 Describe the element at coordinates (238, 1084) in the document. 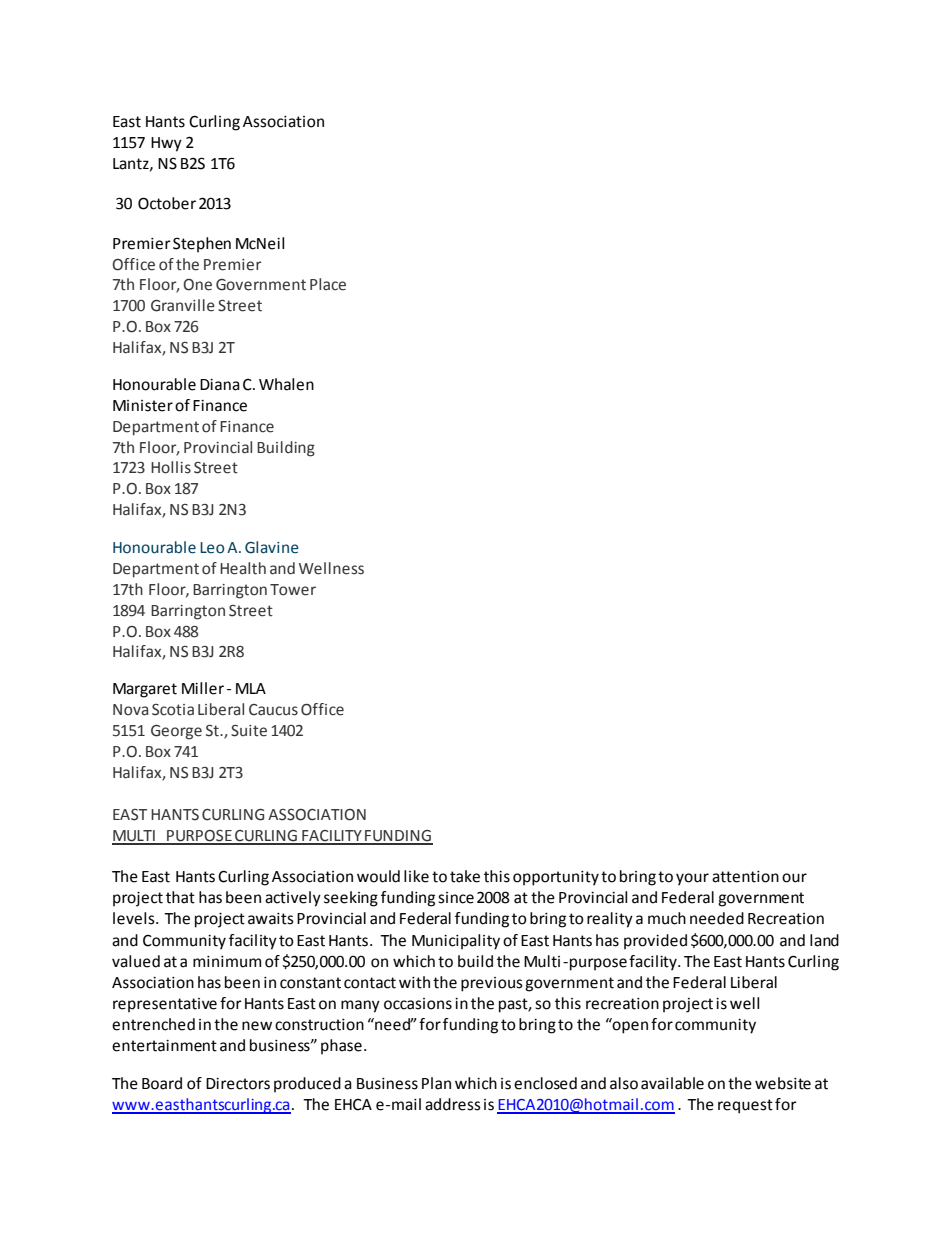

I see `Directors` at that location.
